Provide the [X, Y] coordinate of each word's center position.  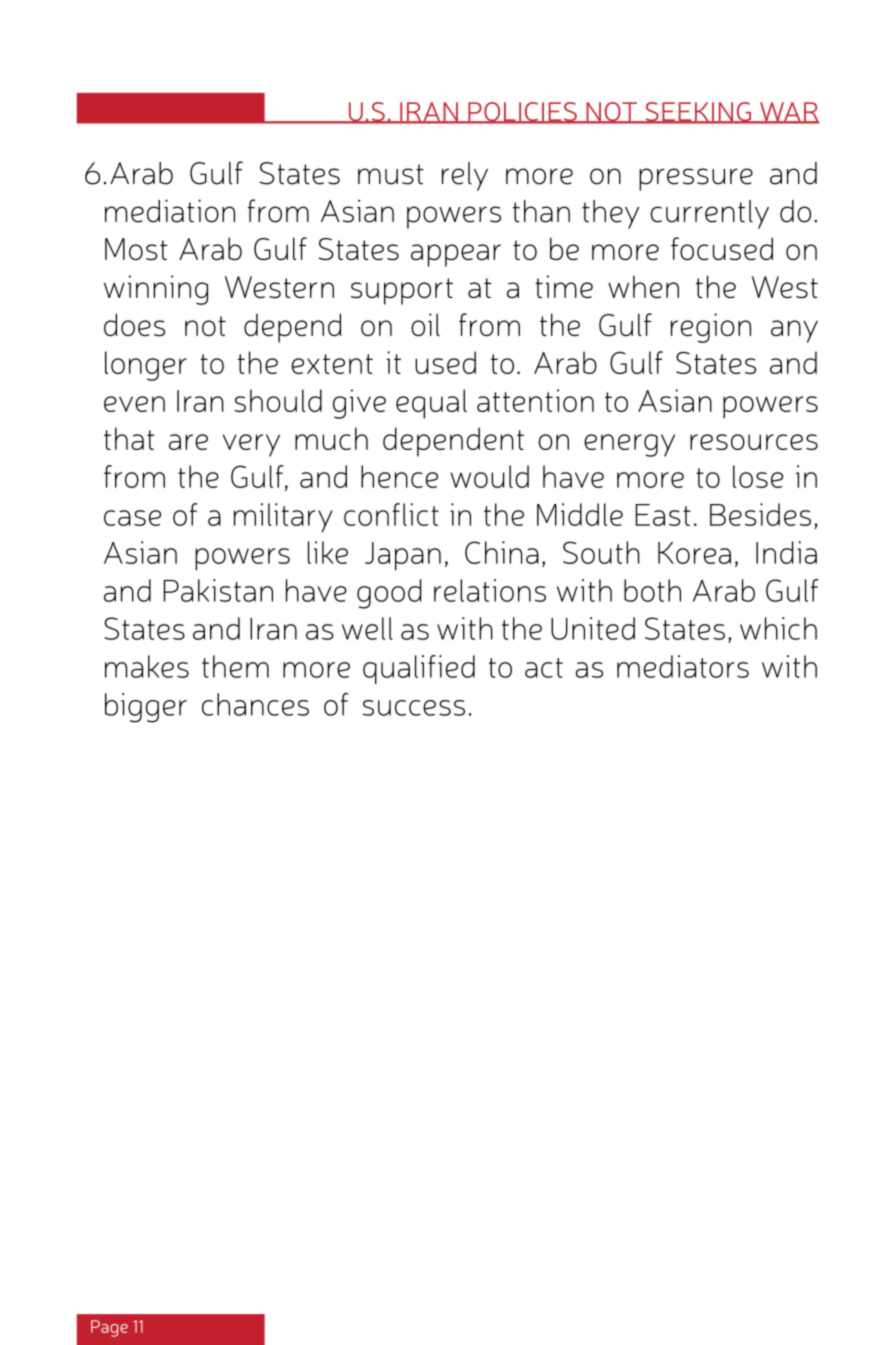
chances [255, 704]
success [414, 708]
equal [431, 404]
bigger [146, 708]
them [235, 666]
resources [754, 442]
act [544, 668]
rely [465, 176]
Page [109, 1328]
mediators [683, 666]
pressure [696, 179]
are [188, 442]
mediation [170, 211]
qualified [419, 669]
